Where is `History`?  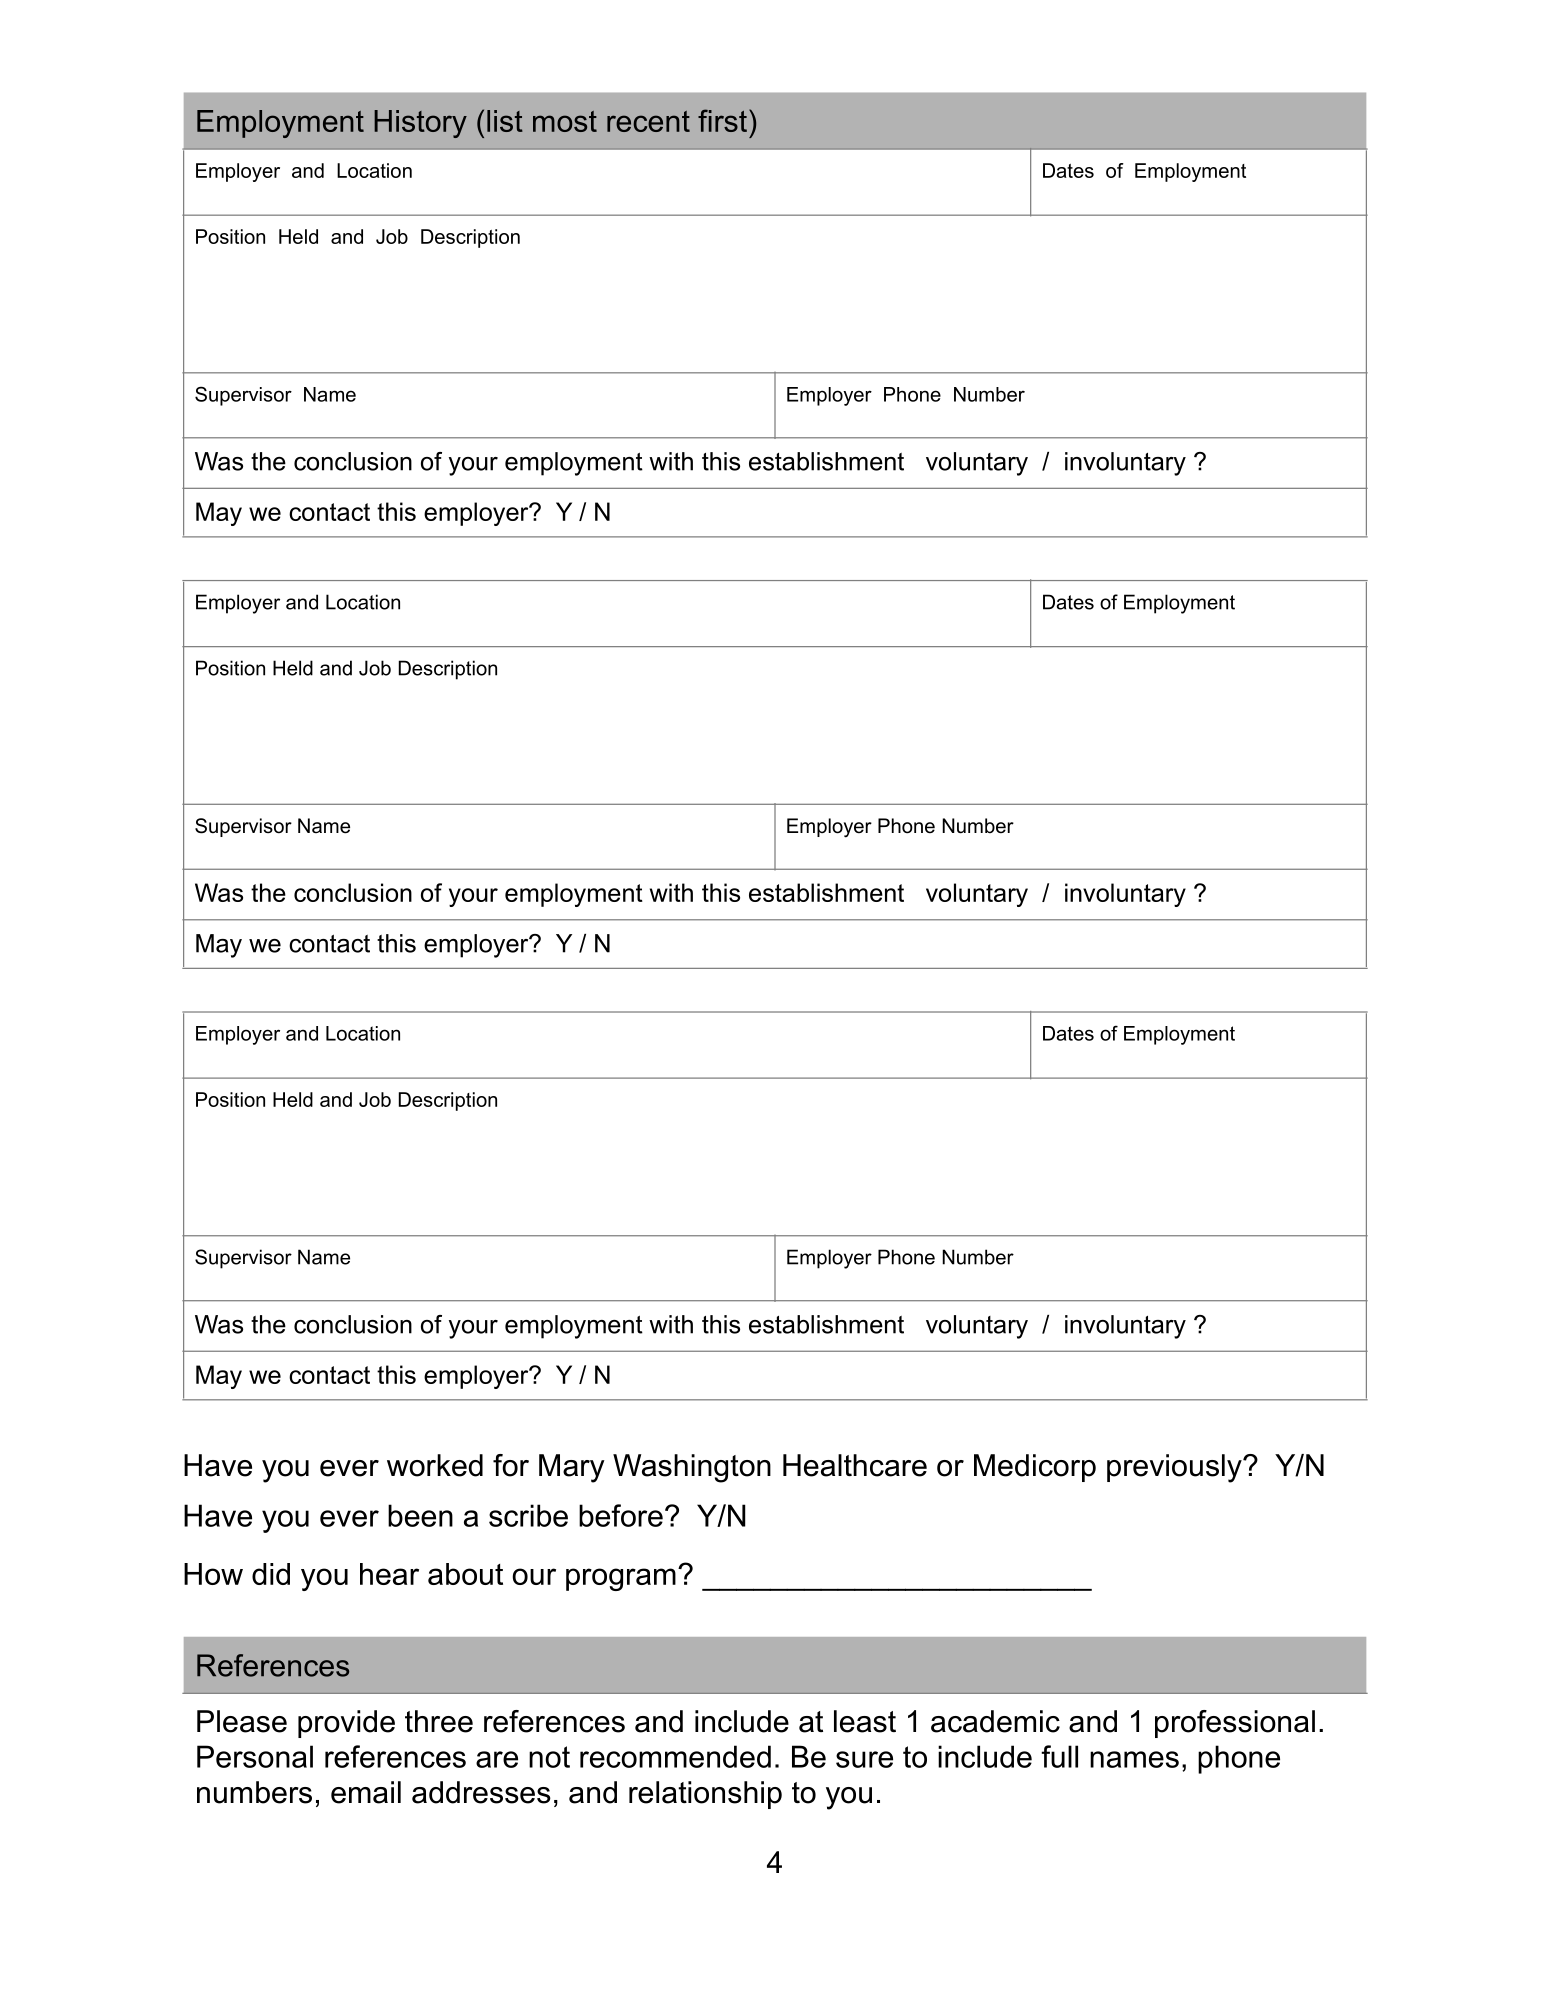 History is located at coordinates (420, 124).
